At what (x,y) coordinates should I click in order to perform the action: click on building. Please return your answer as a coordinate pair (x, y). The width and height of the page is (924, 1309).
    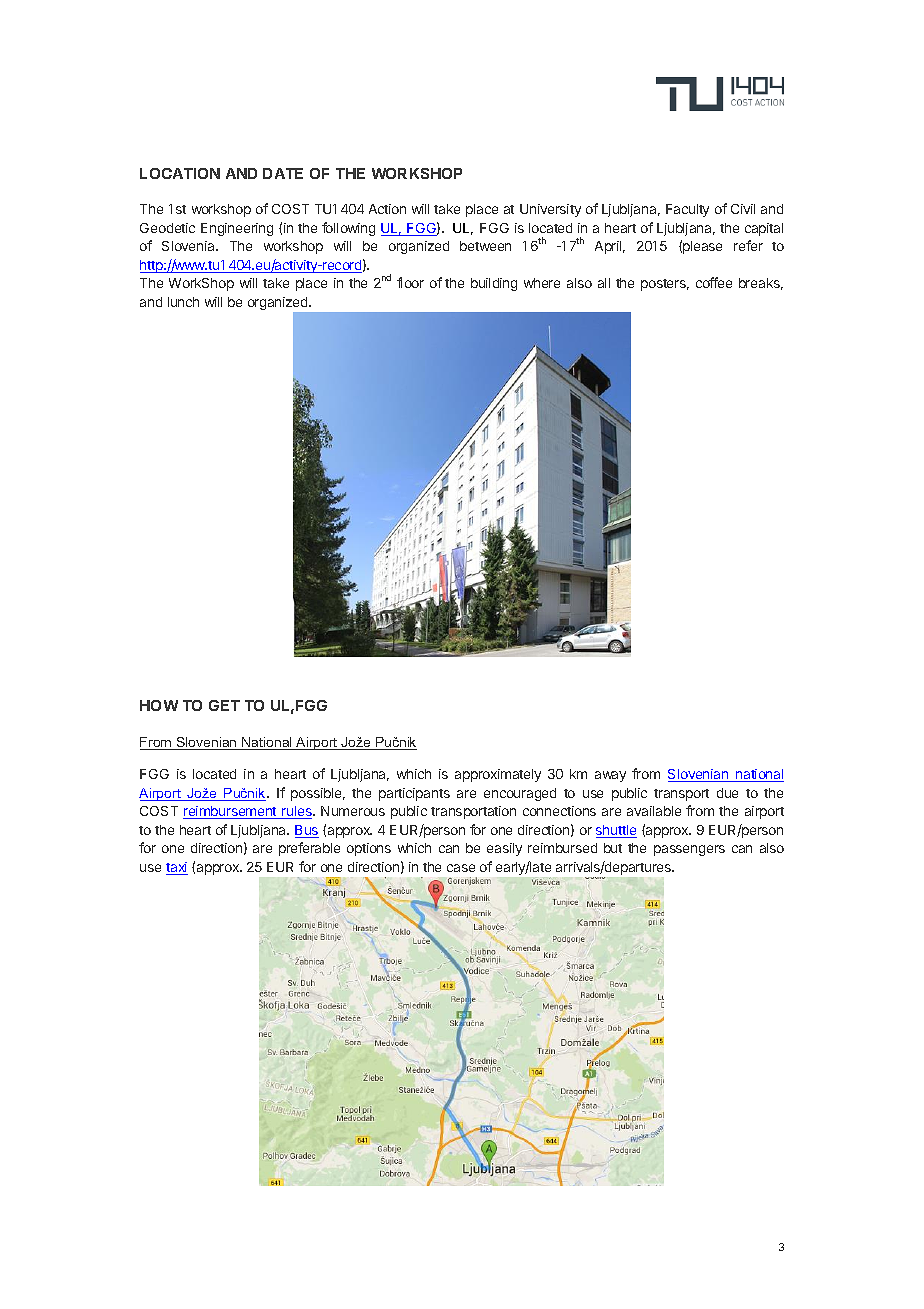
    Looking at the image, I should click on (494, 284).
